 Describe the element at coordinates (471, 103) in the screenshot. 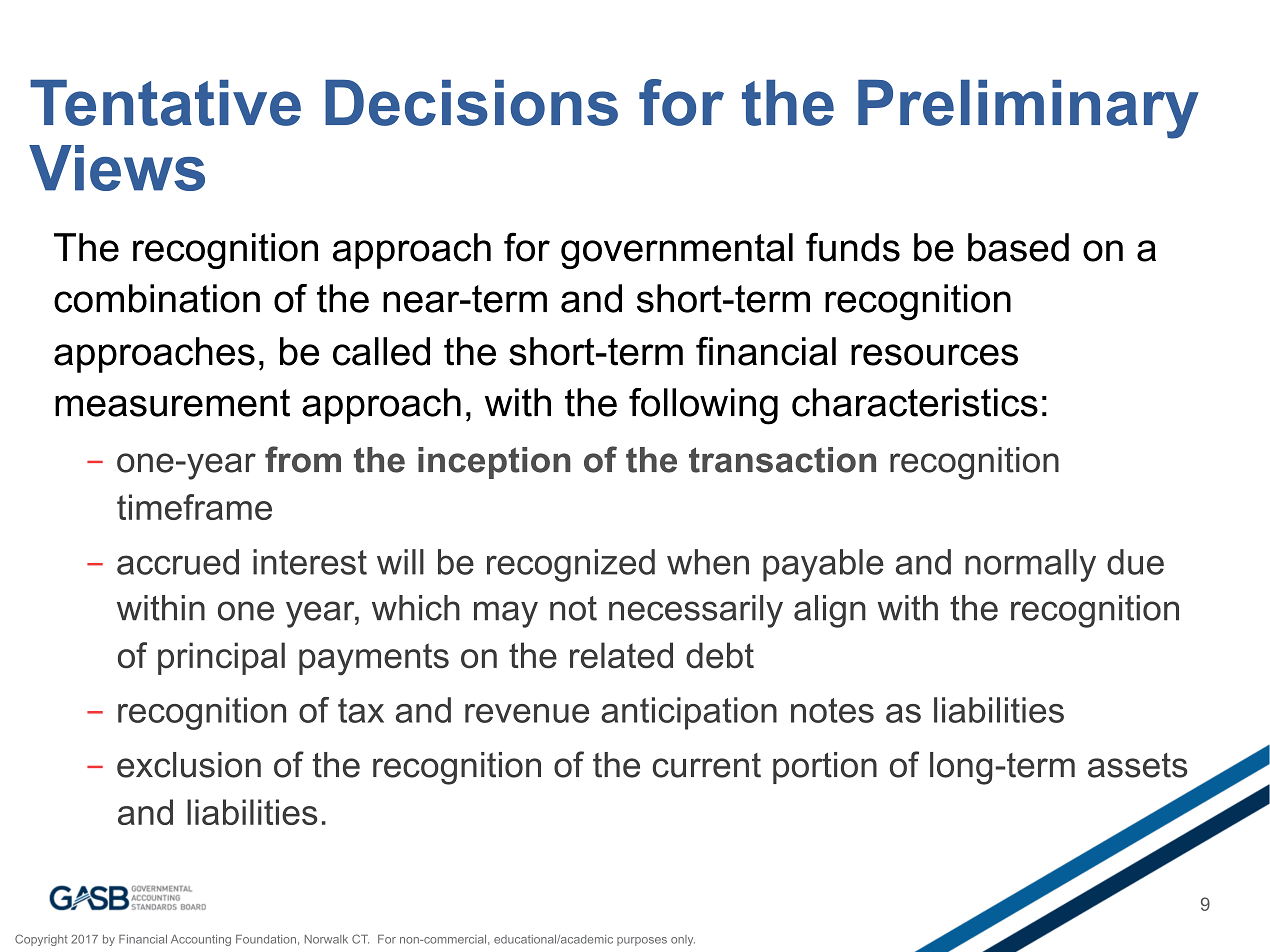

I see `Decisions` at that location.
